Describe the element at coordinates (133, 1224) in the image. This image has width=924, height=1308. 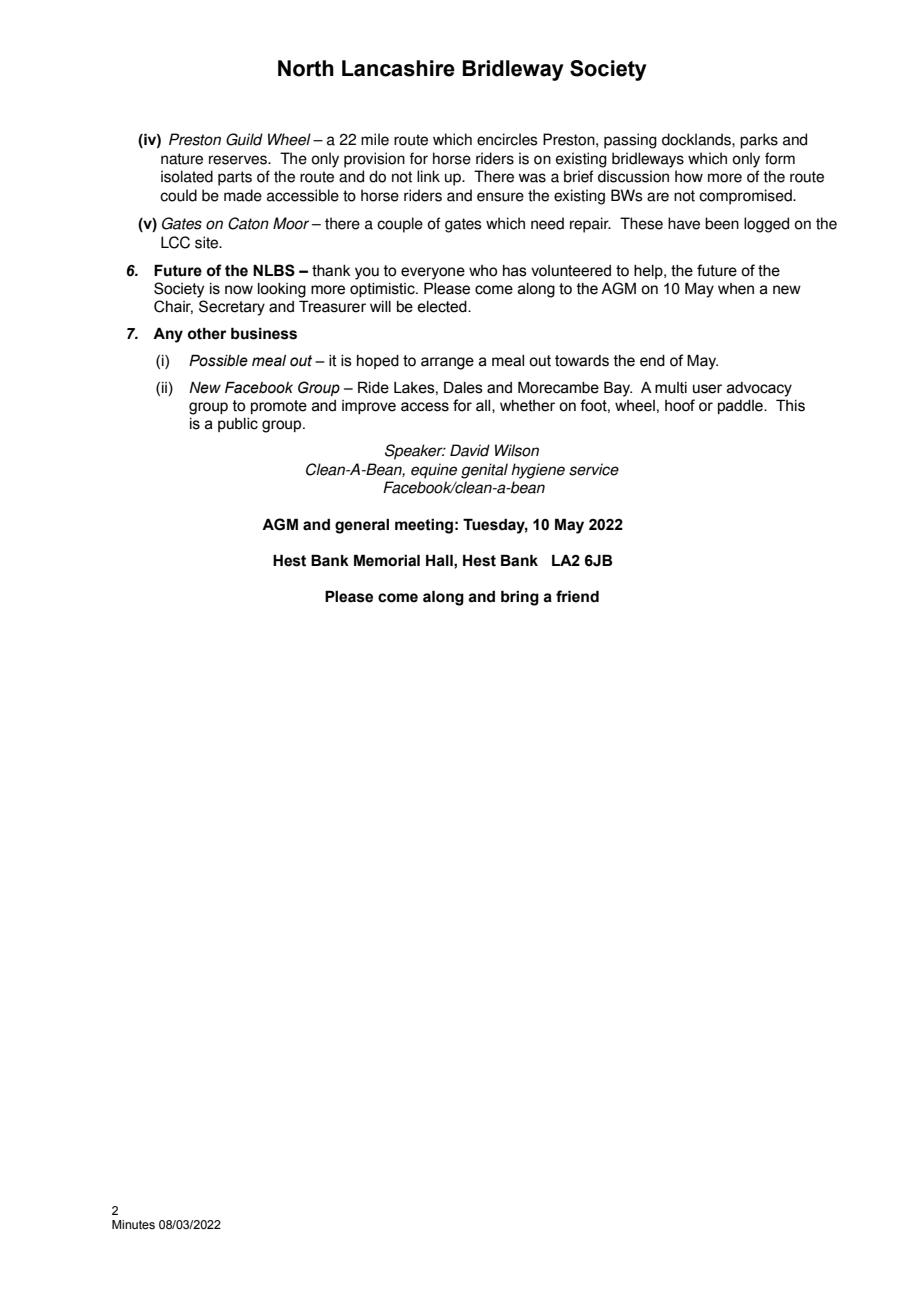
I see `Minutes` at that location.
